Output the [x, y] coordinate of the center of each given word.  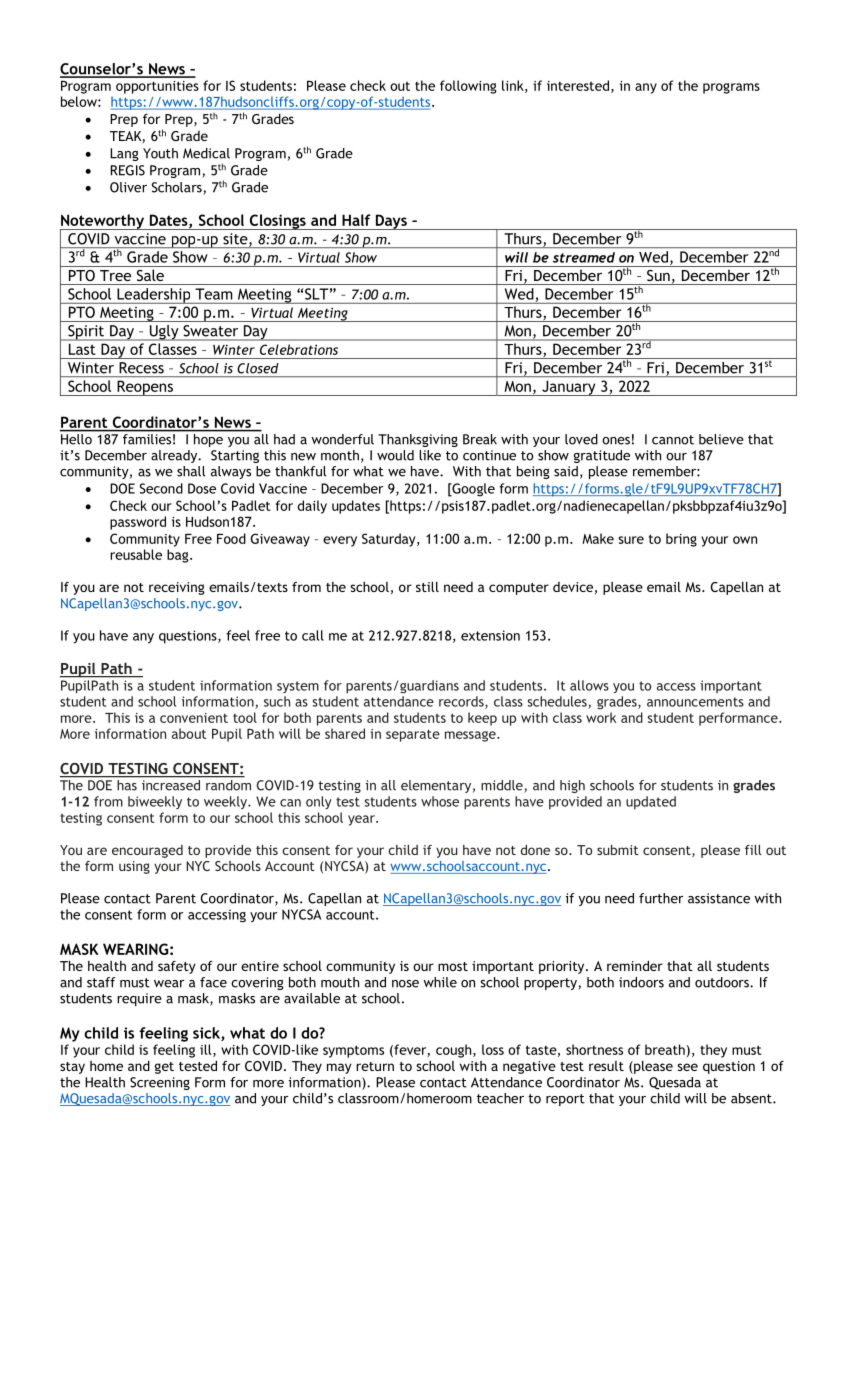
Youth [160, 153]
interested [578, 85]
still [427, 586]
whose [440, 801]
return [375, 1066]
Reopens [145, 388]
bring [681, 540]
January [569, 388]
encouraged [147, 851]
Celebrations [299, 349]
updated [651, 803]
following [468, 87]
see [687, 1067]
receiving [177, 588]
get [164, 1068]
